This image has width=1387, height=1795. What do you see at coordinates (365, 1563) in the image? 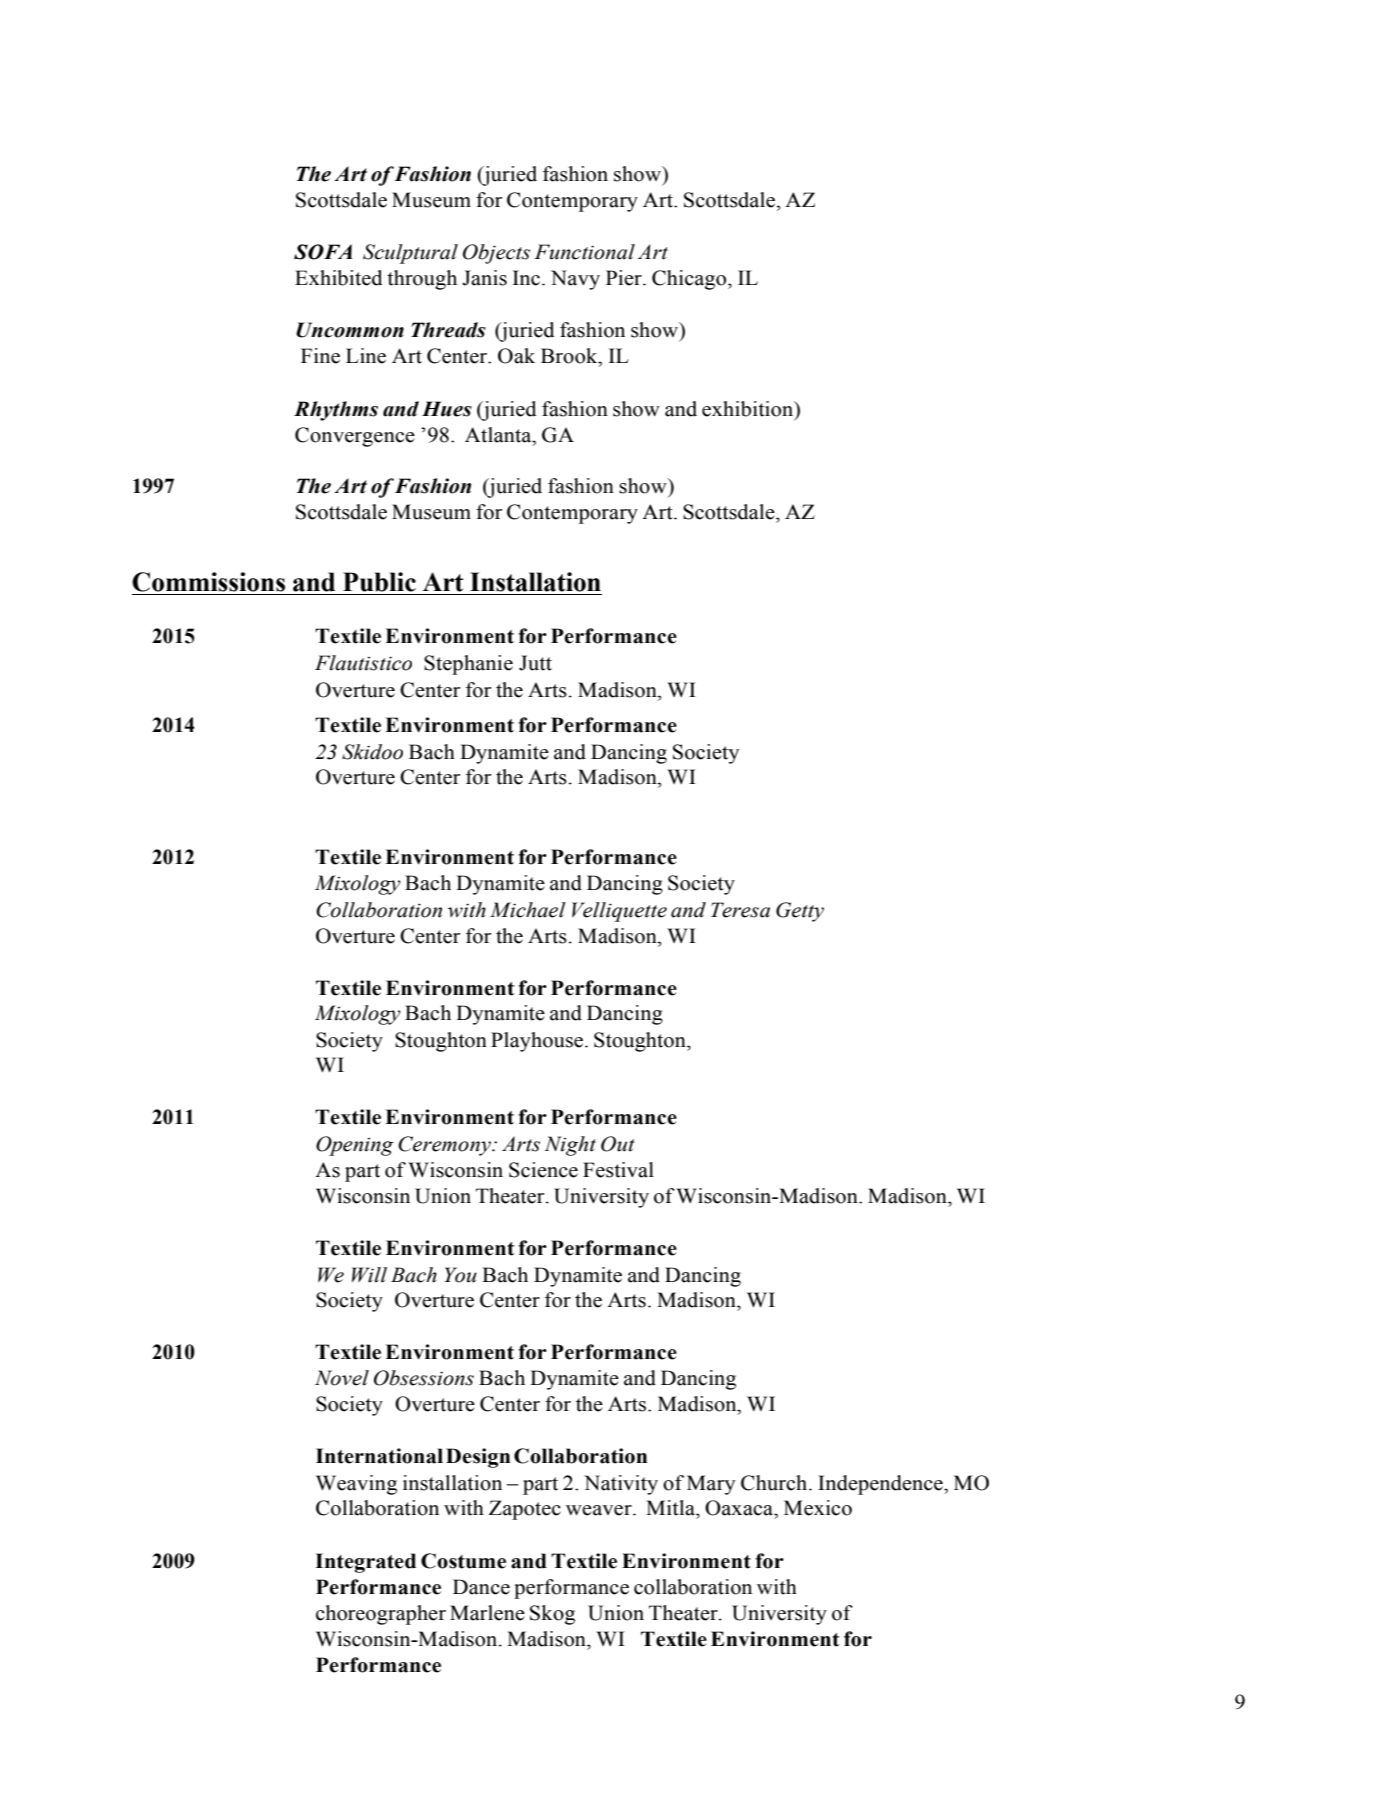
I see `Integrated` at bounding box center [365, 1563].
